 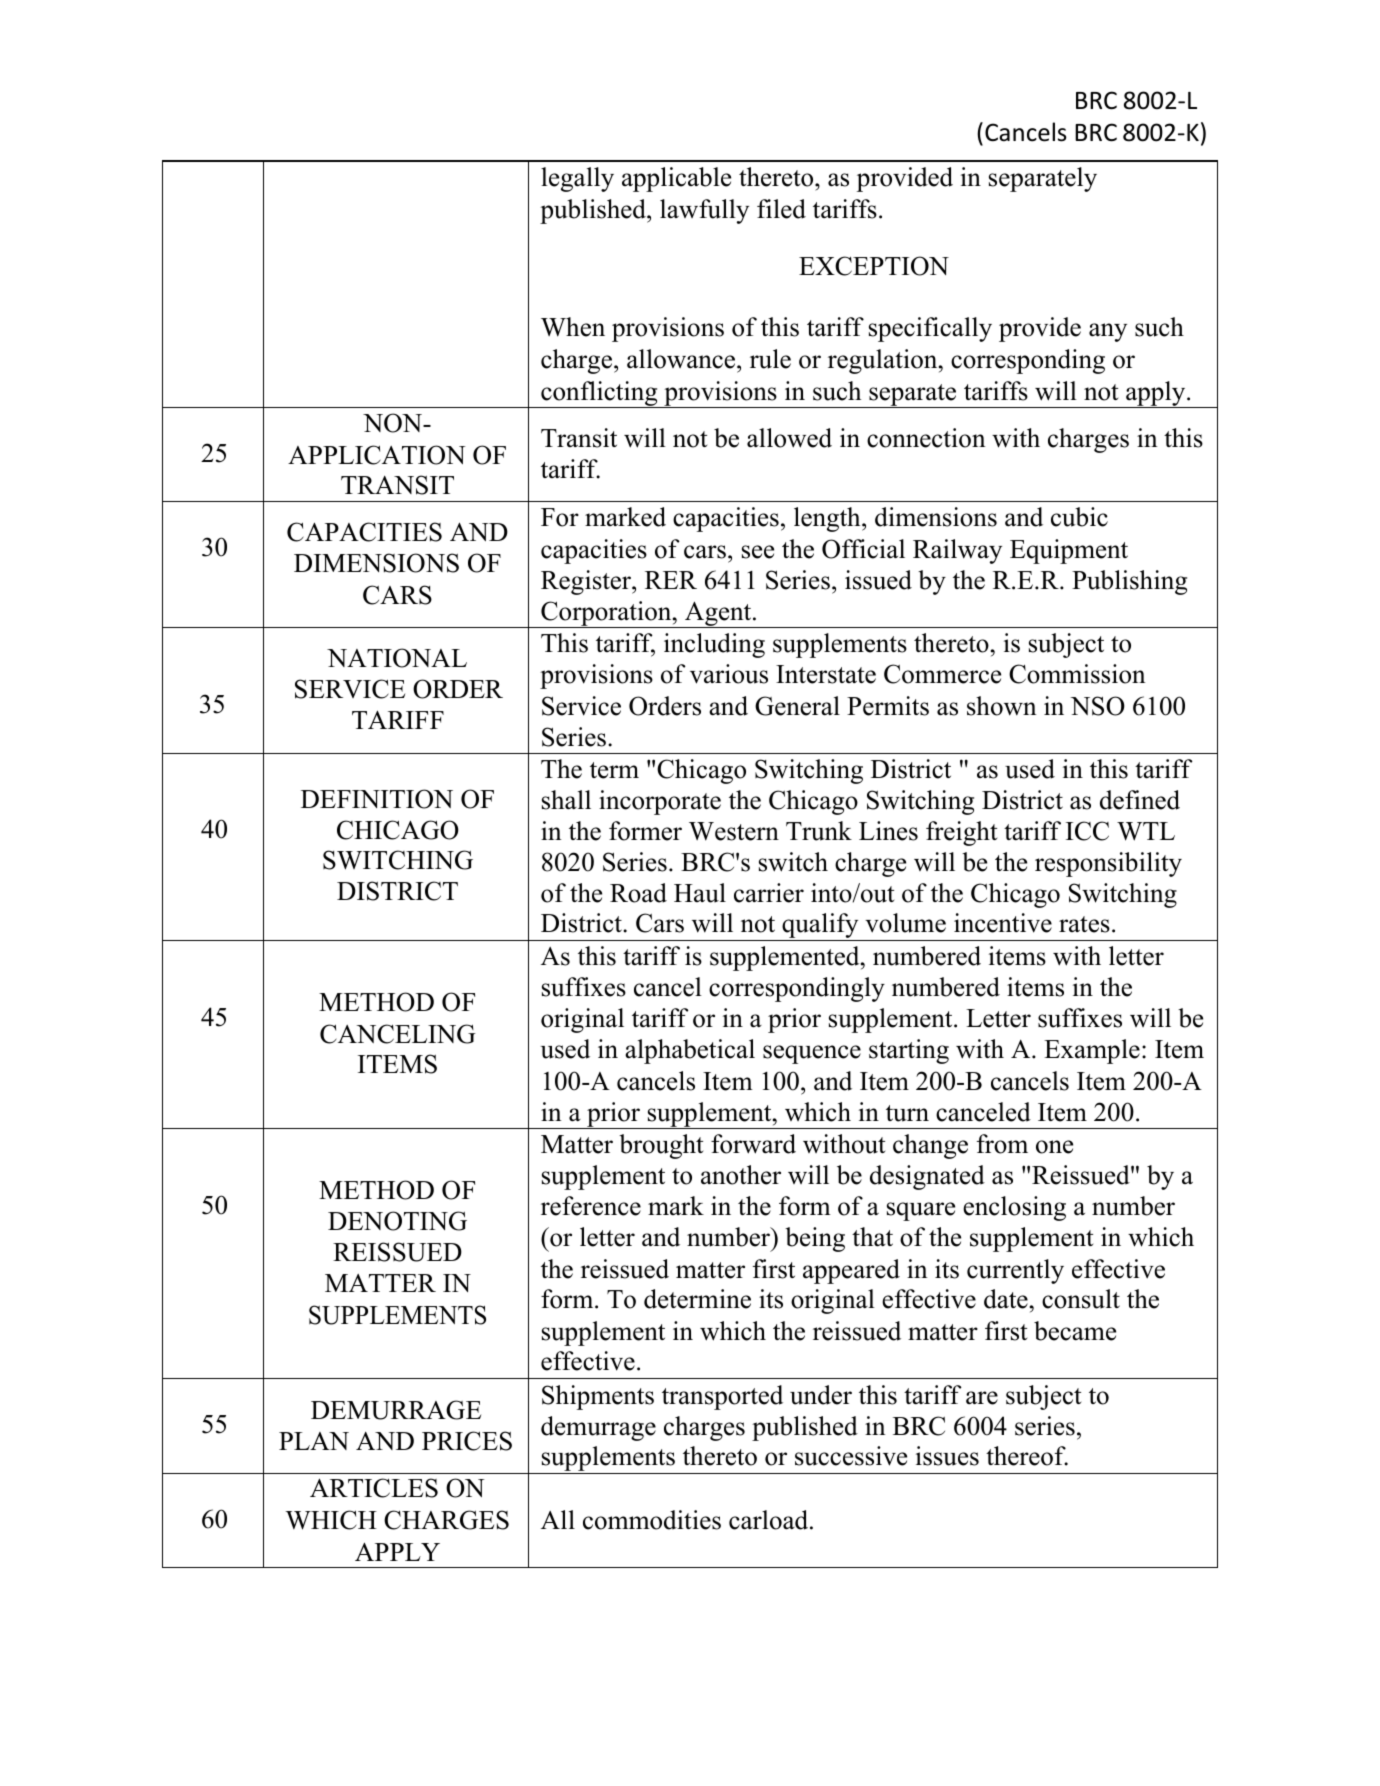 What do you see at coordinates (374, 1488) in the screenshot?
I see `ARTICLES` at bounding box center [374, 1488].
